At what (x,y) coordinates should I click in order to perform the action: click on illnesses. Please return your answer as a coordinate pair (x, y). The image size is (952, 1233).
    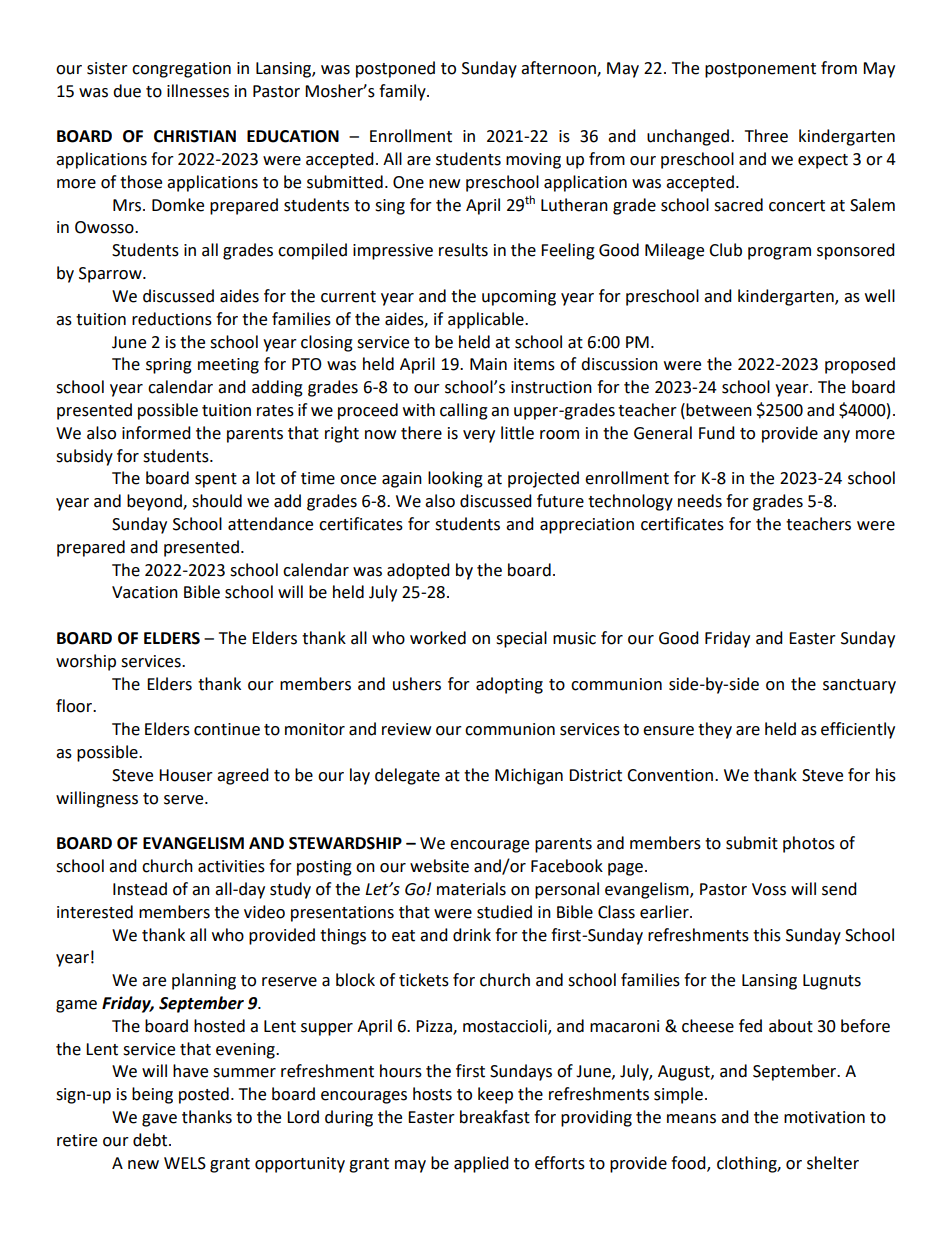
    Looking at the image, I should click on (198, 91).
